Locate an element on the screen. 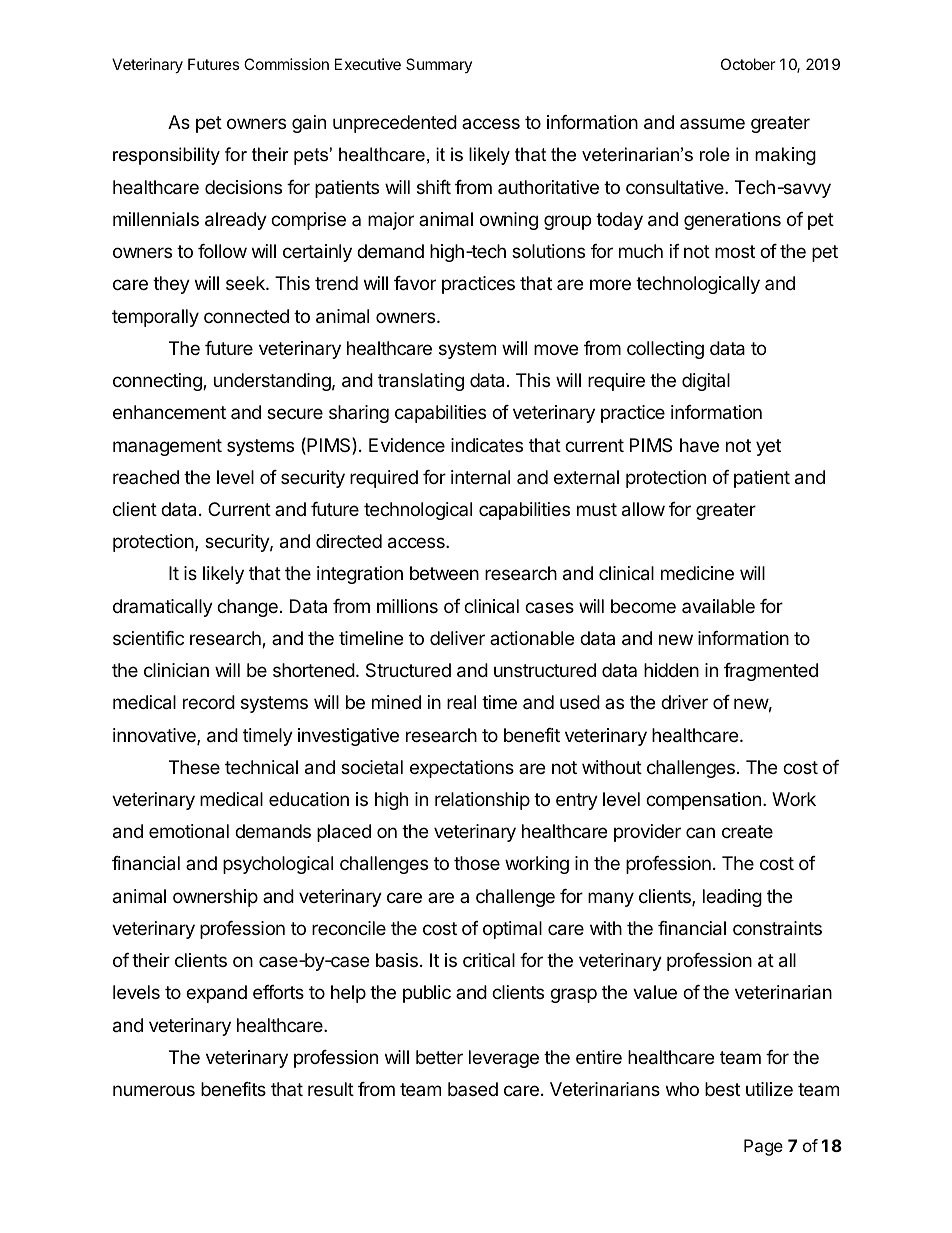 This screenshot has width=952, height=1233. expectations is located at coordinates (462, 769).
